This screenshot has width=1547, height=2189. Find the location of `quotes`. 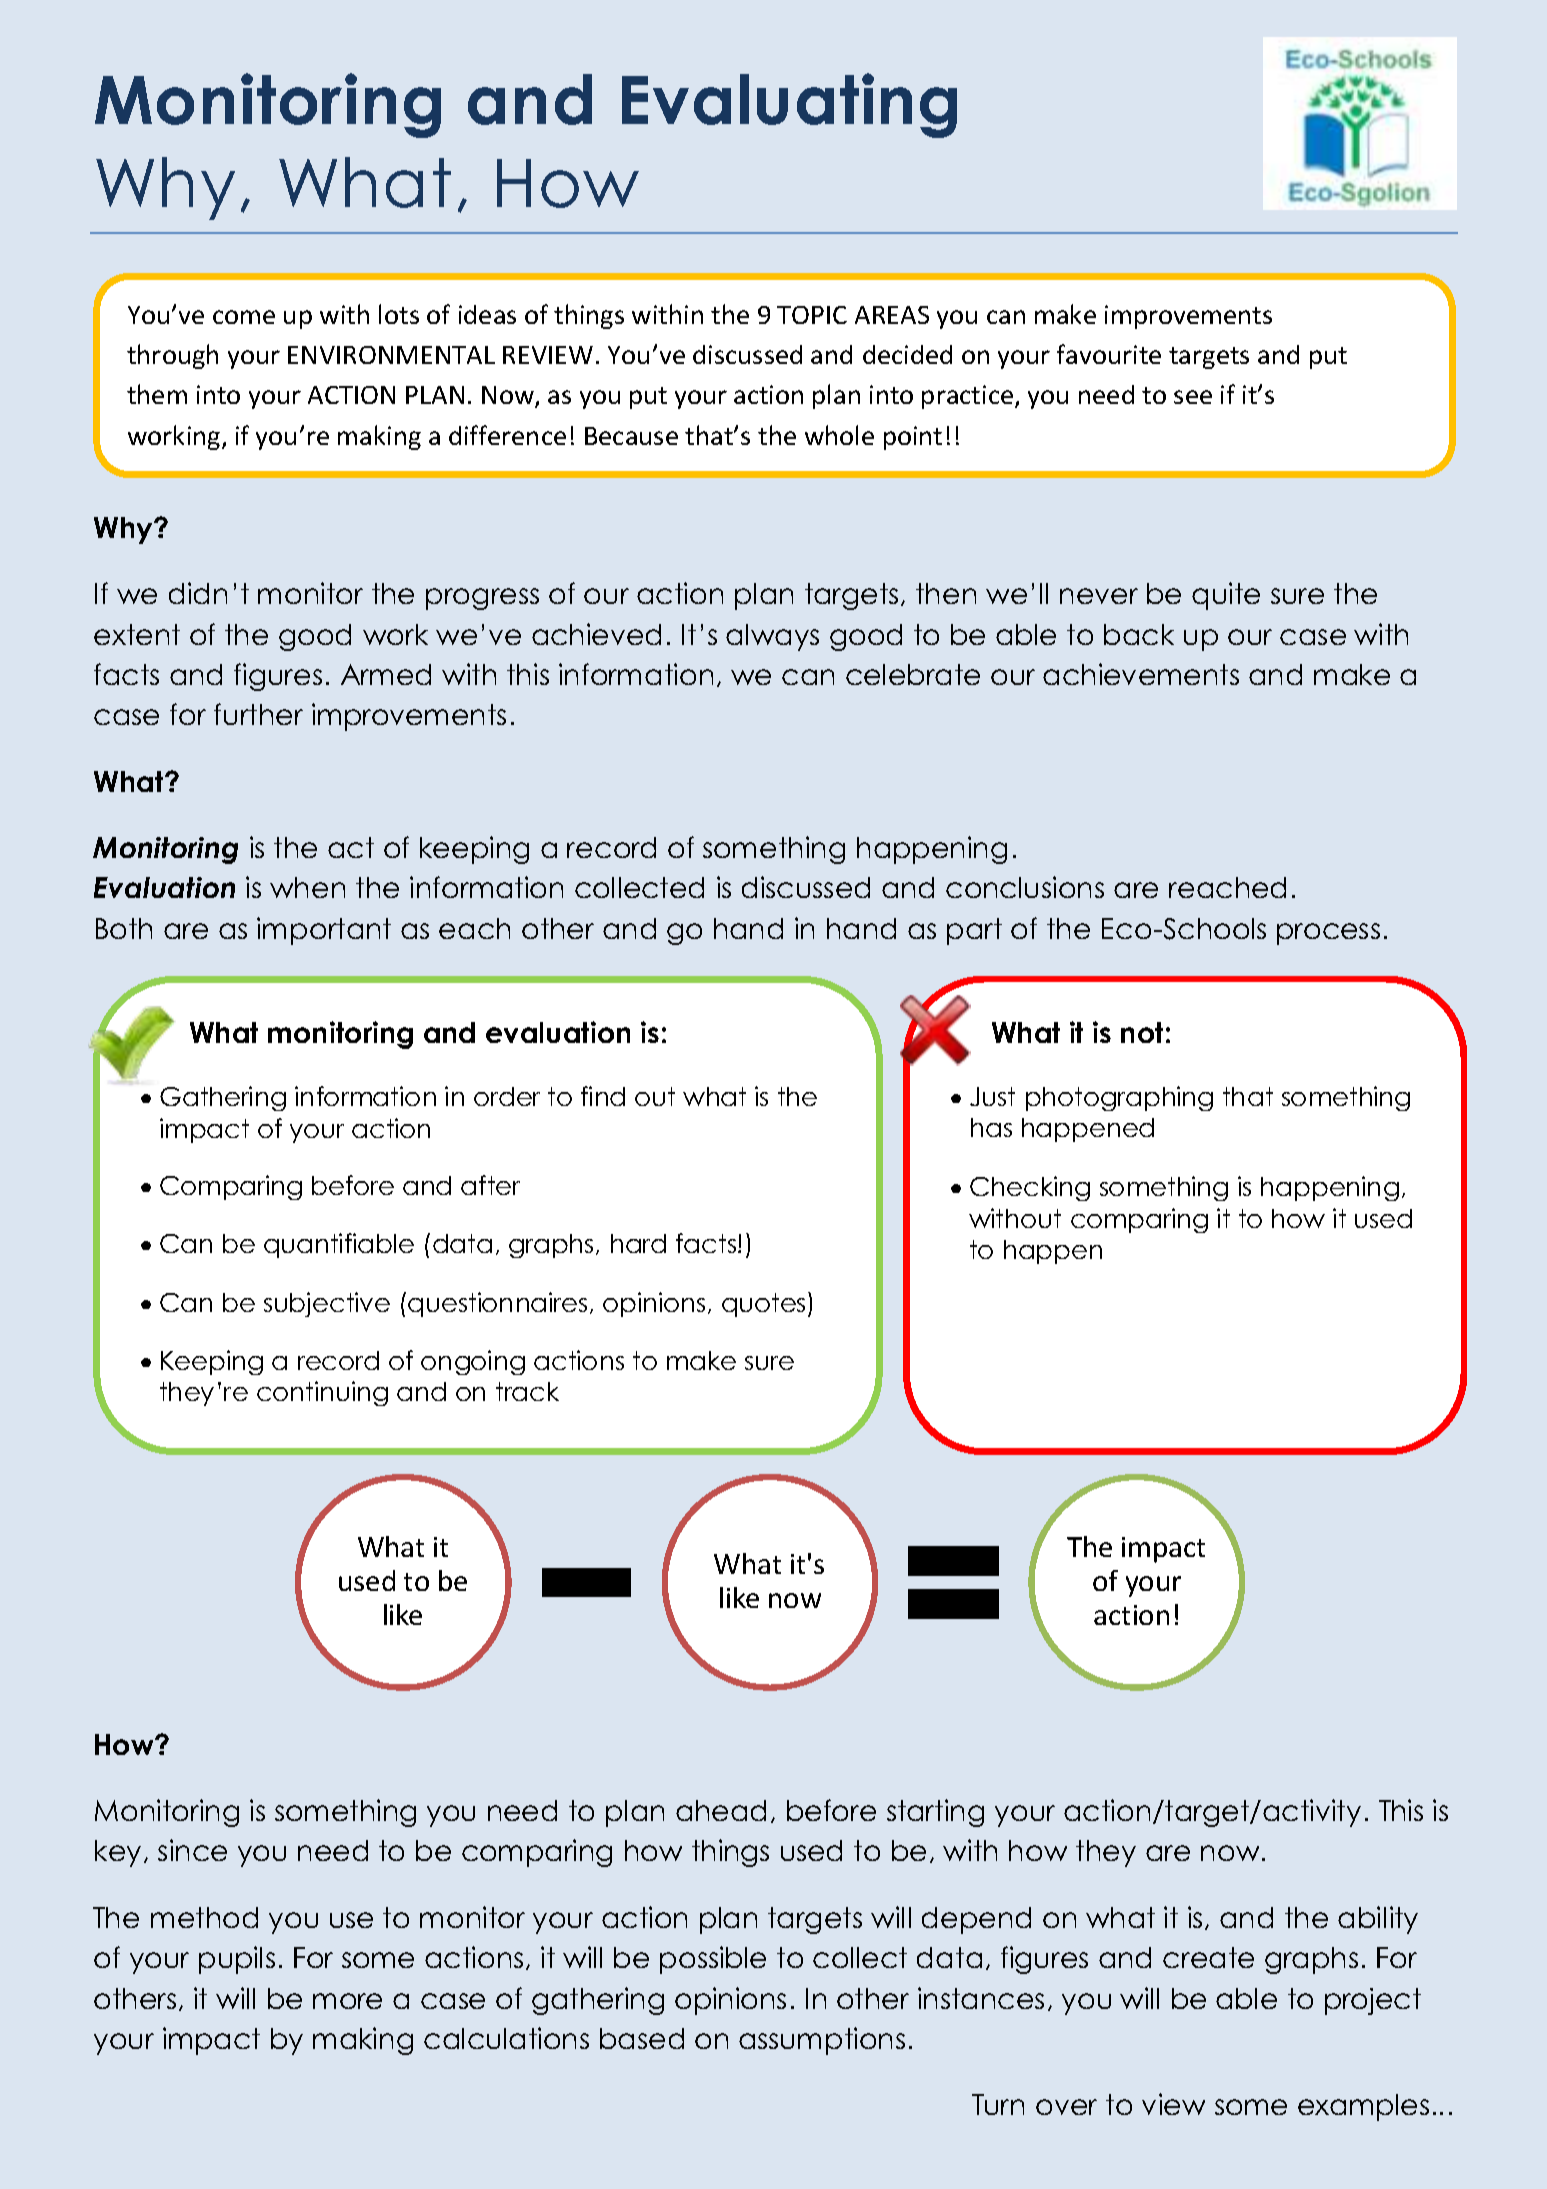

quotes is located at coordinates (763, 1305).
